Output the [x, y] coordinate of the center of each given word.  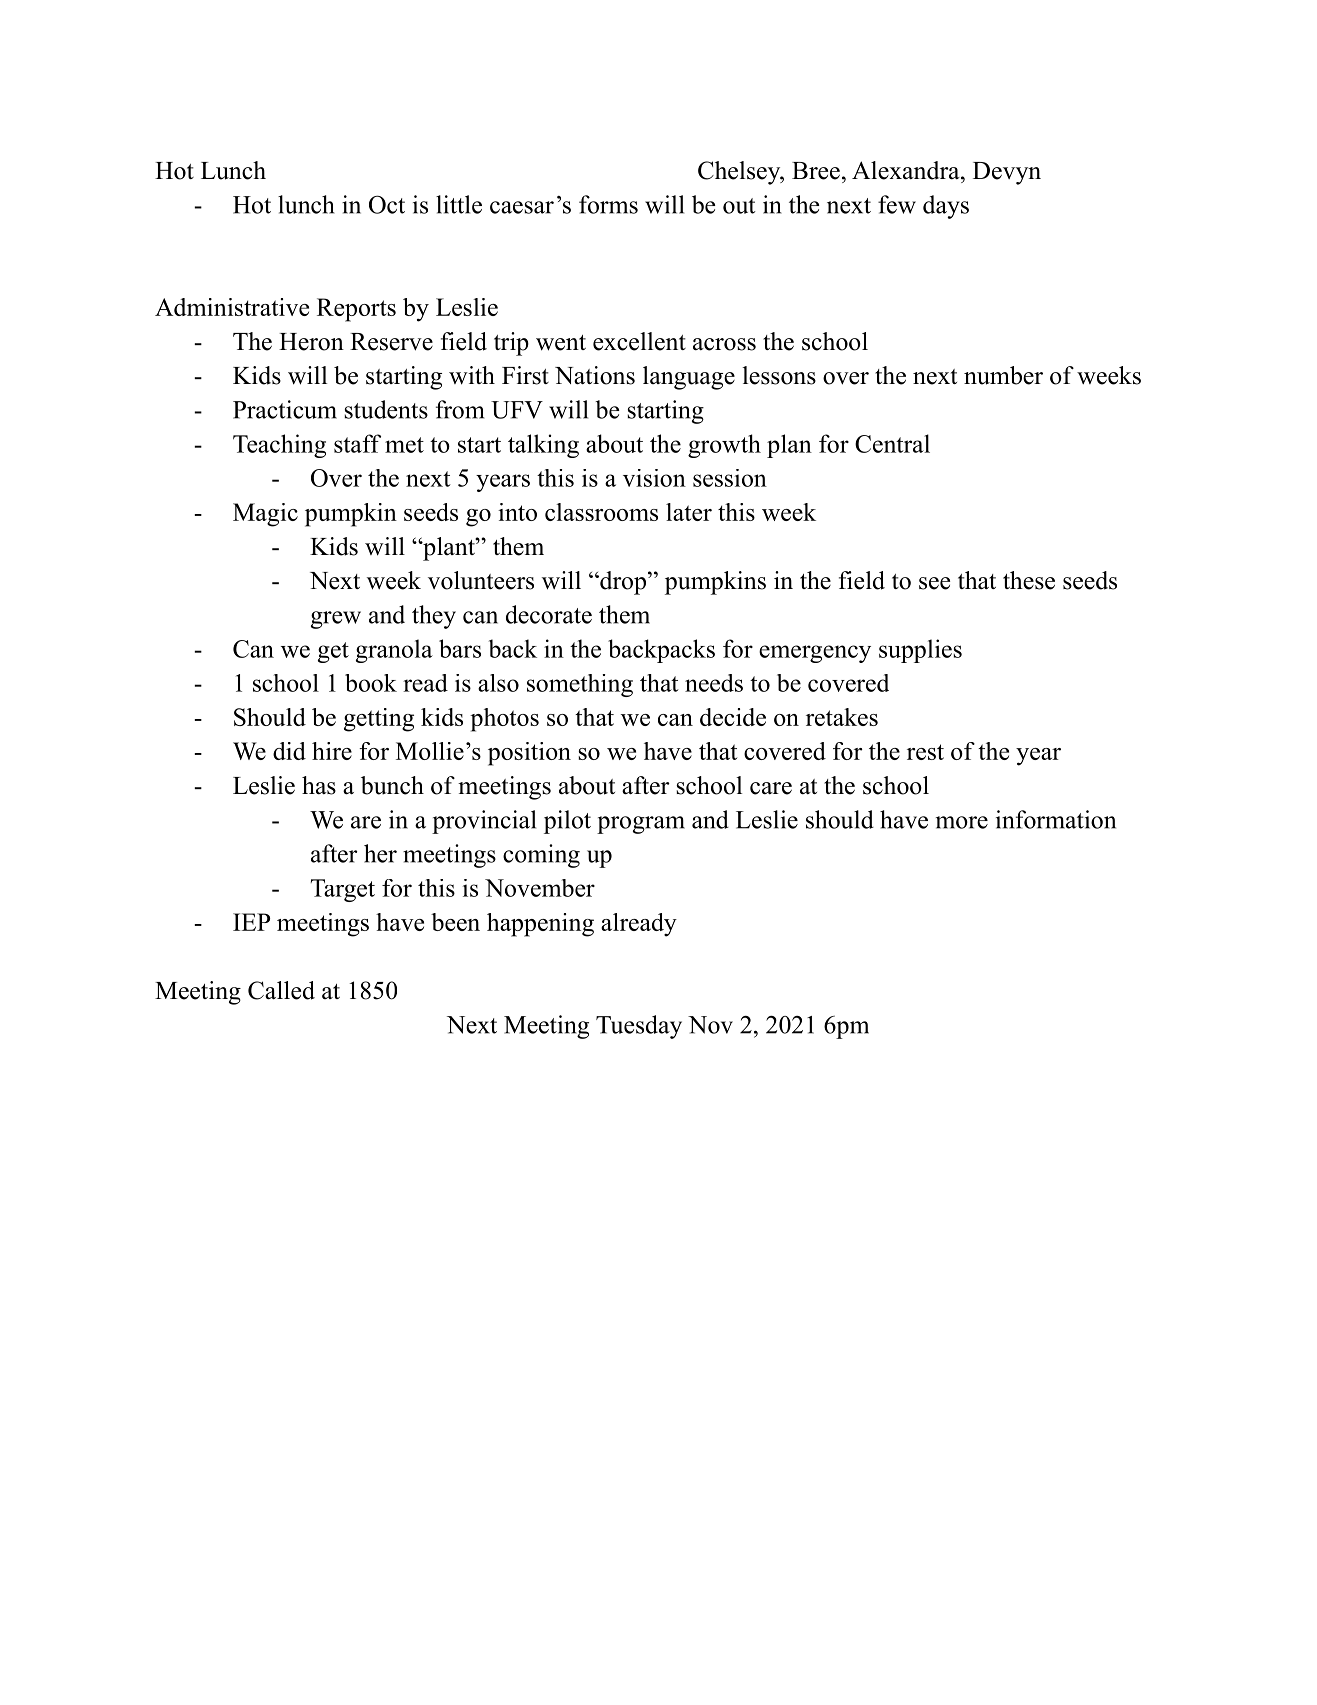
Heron [311, 342]
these [1029, 580]
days [946, 207]
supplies [920, 651]
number [1003, 375]
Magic [265, 515]
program [641, 825]
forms [608, 204]
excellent [639, 341]
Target [343, 890]
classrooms [601, 512]
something [580, 685]
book [371, 683]
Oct [387, 204]
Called [281, 990]
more [962, 822]
